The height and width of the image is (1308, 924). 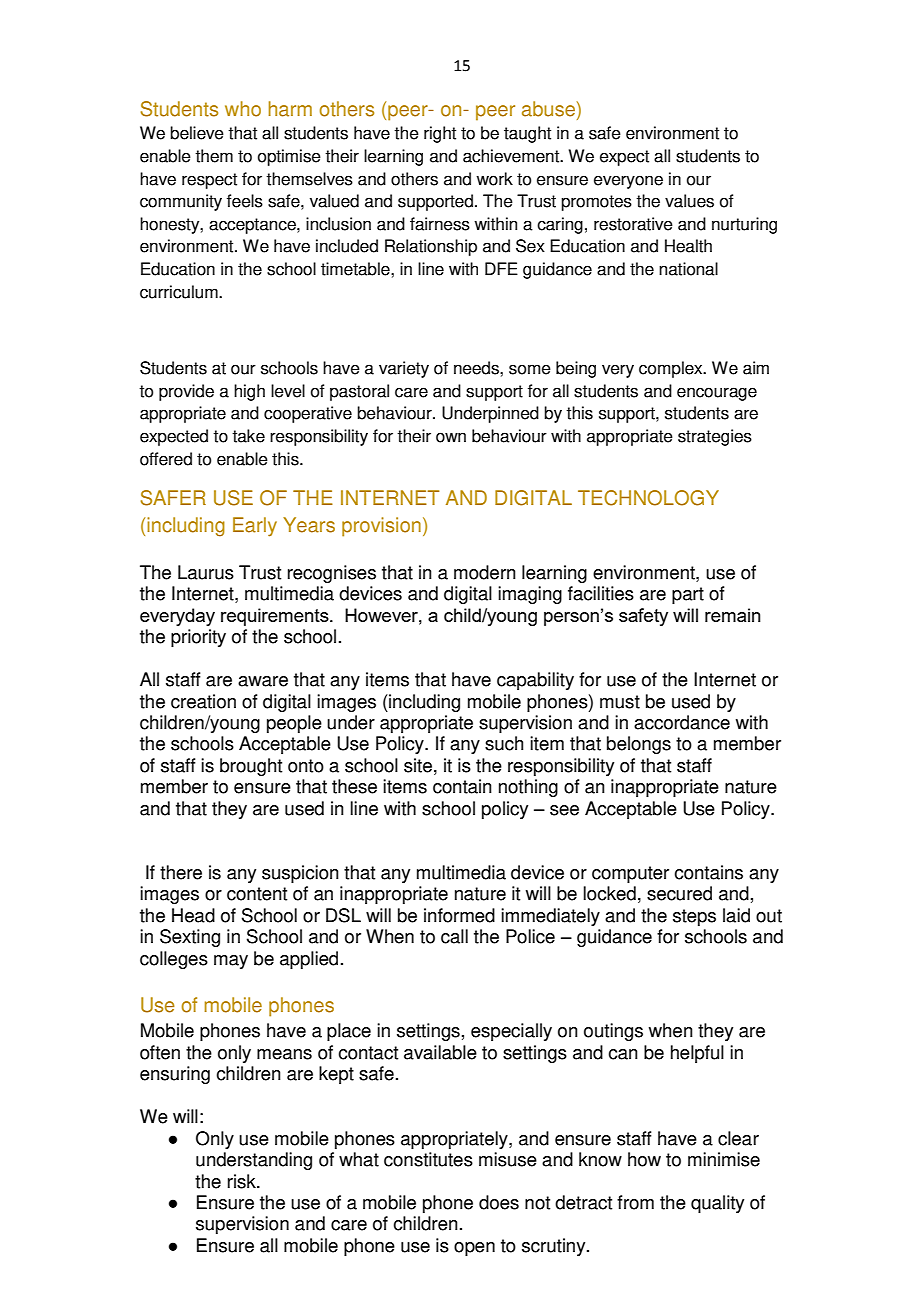 I want to click on risk, so click(x=243, y=1181).
